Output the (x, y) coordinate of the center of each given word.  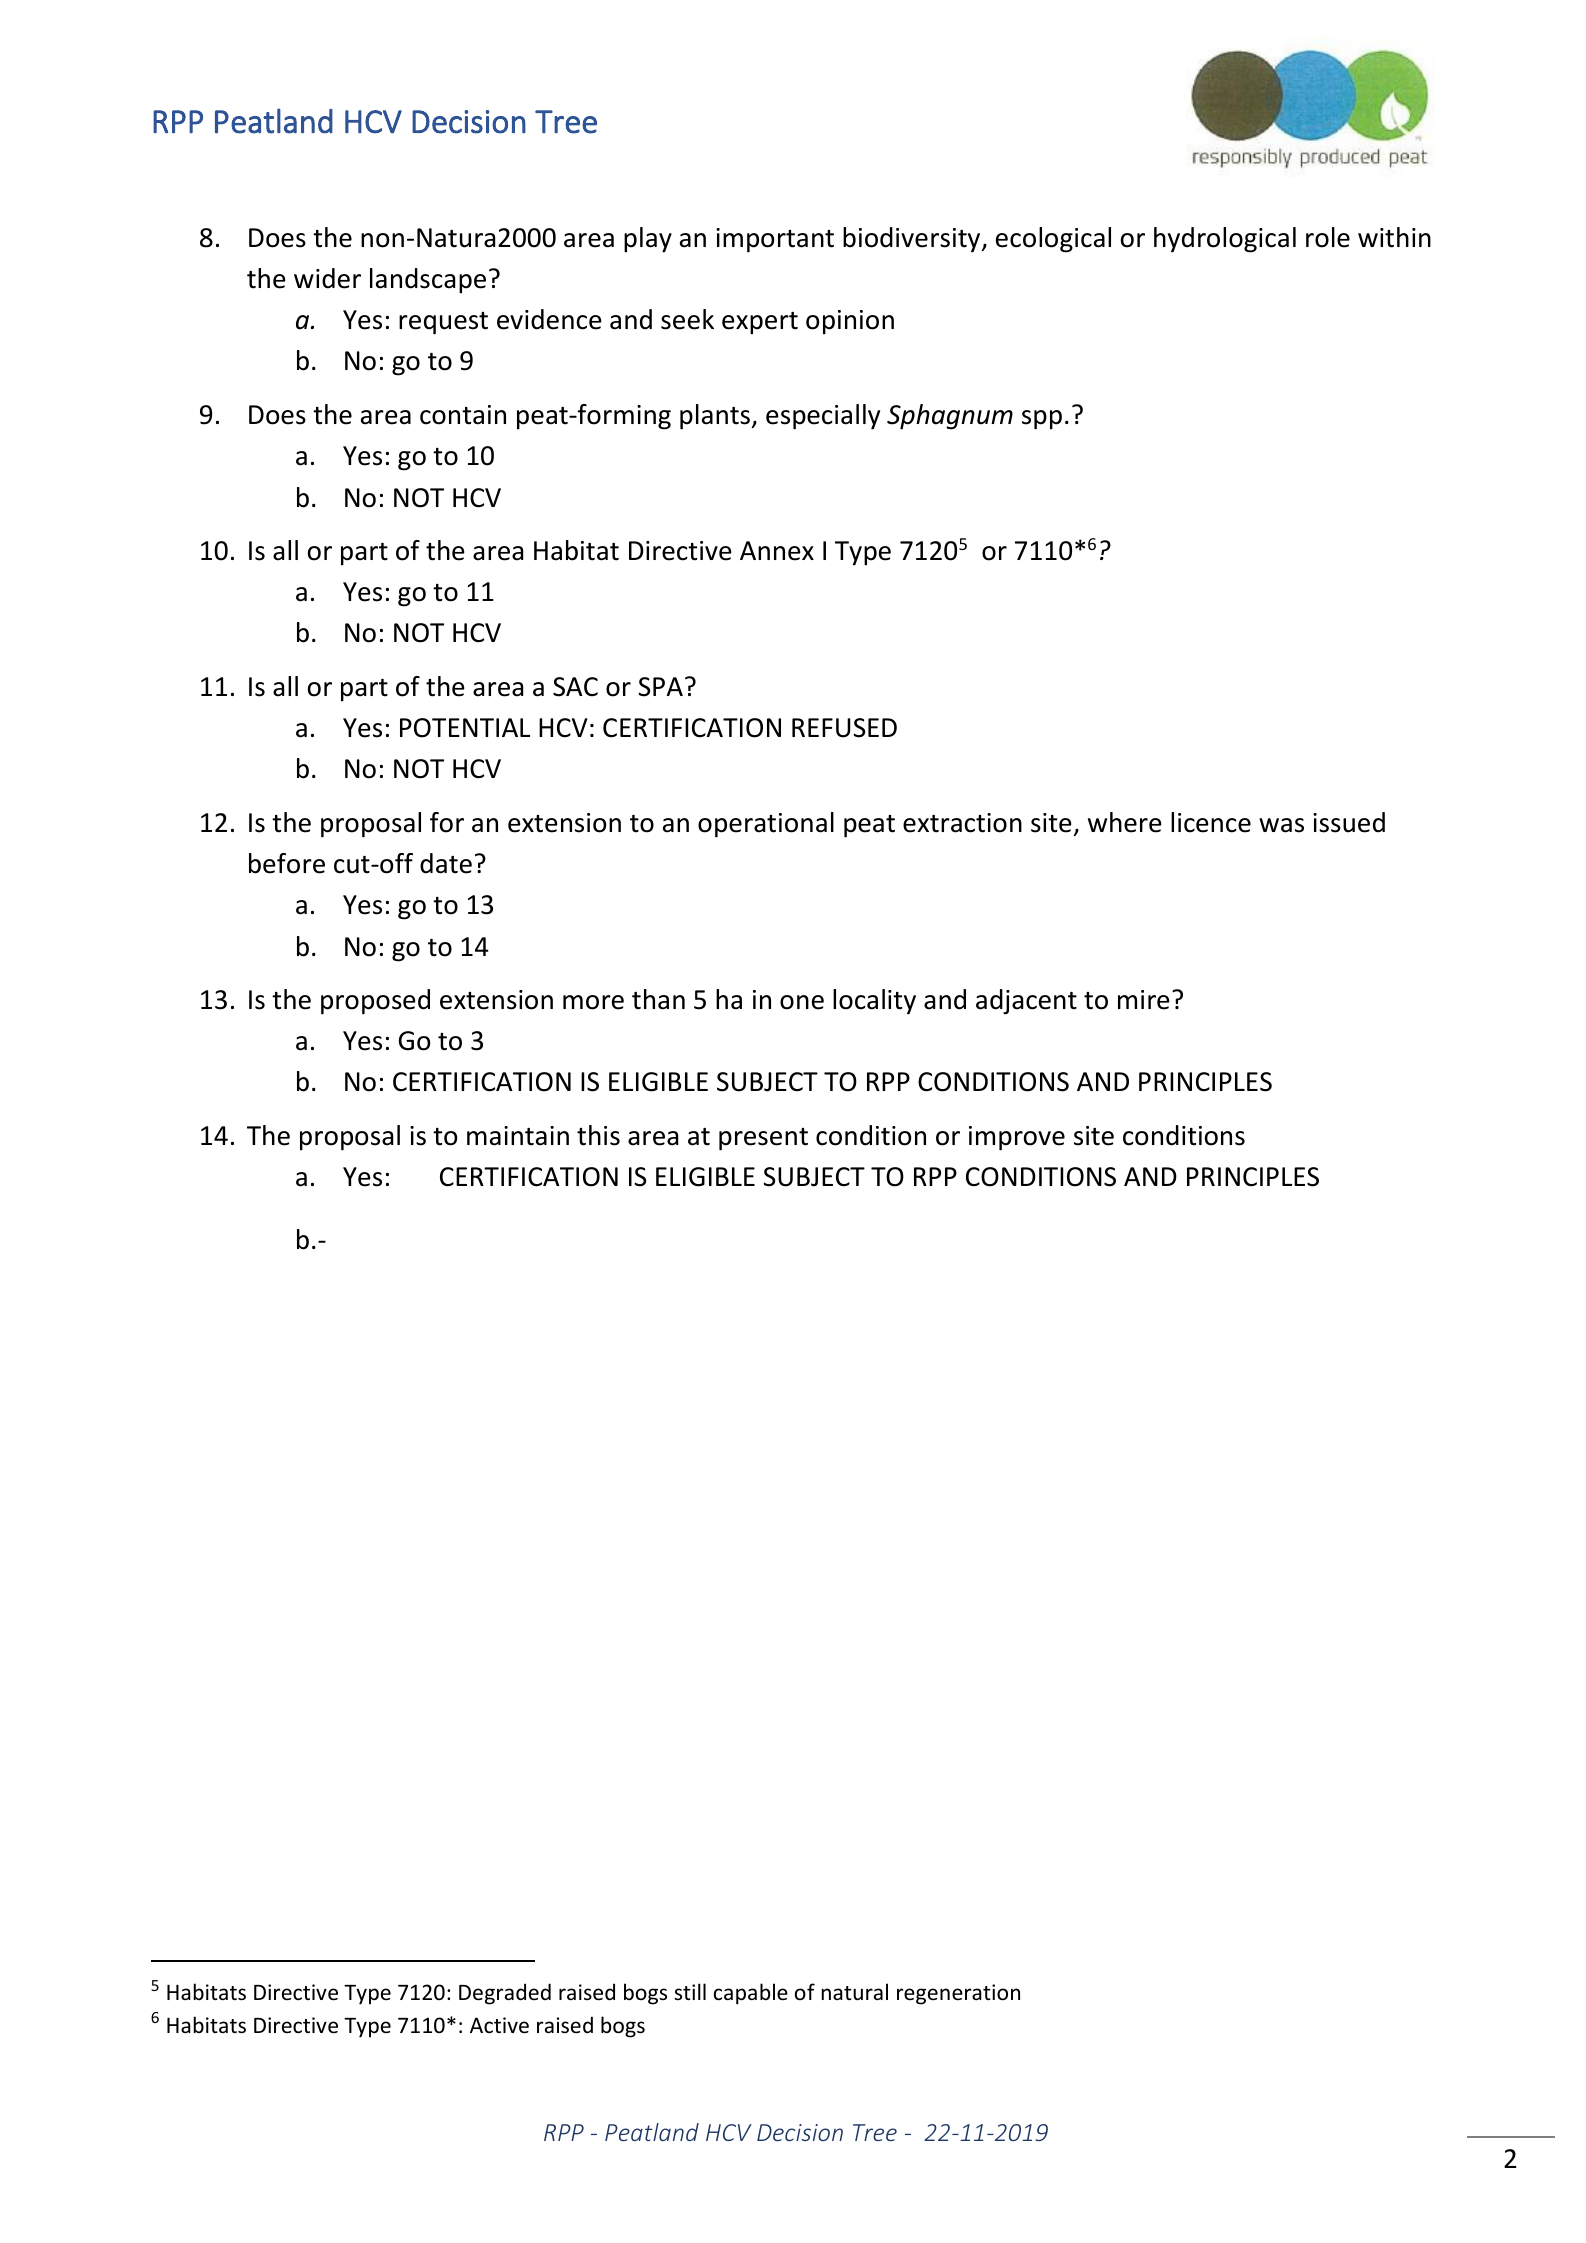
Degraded (505, 1994)
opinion (850, 322)
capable (751, 1994)
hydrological (1225, 240)
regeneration (958, 1994)
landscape (428, 281)
